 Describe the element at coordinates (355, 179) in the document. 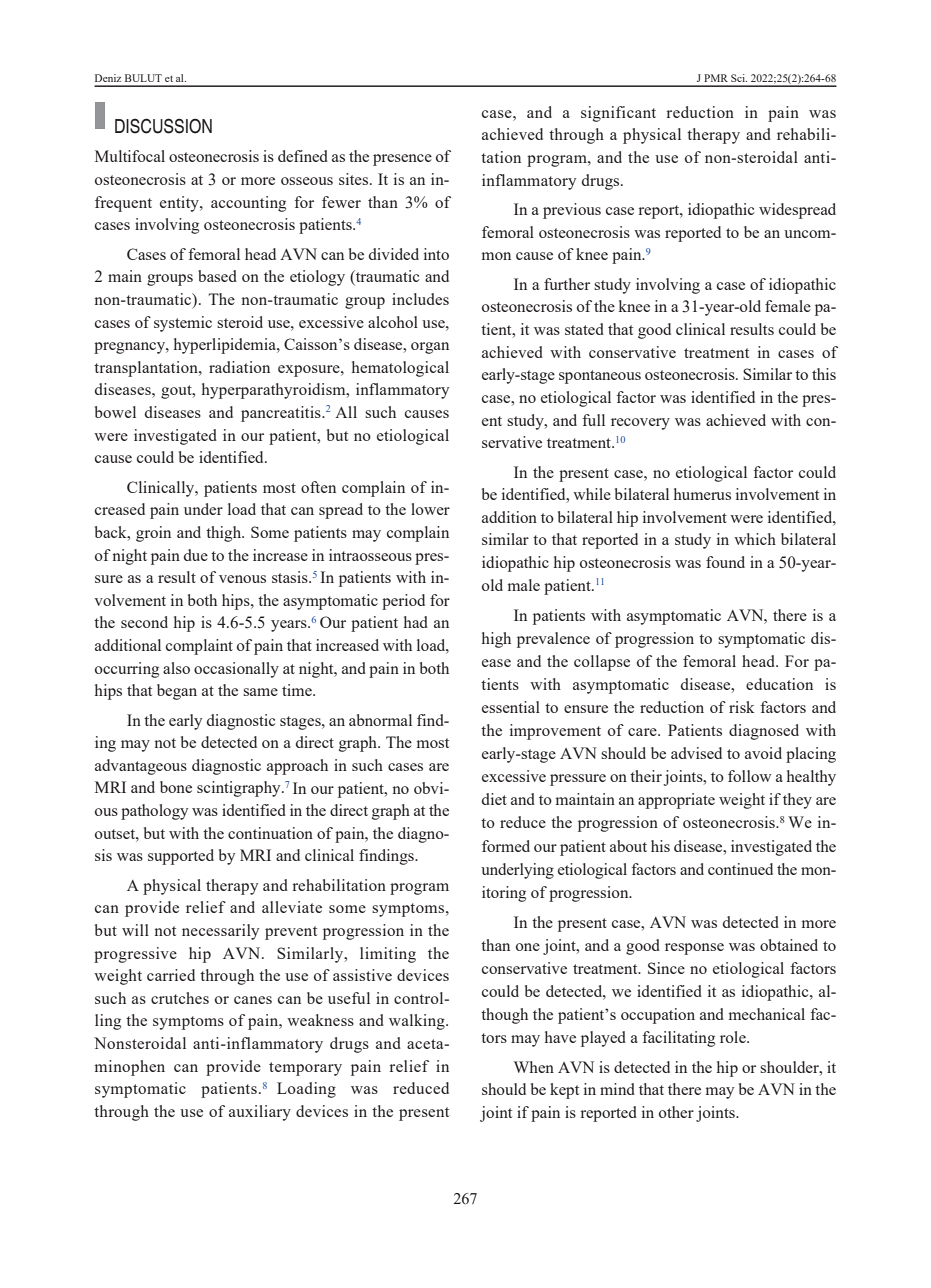

I see `sites` at that location.
